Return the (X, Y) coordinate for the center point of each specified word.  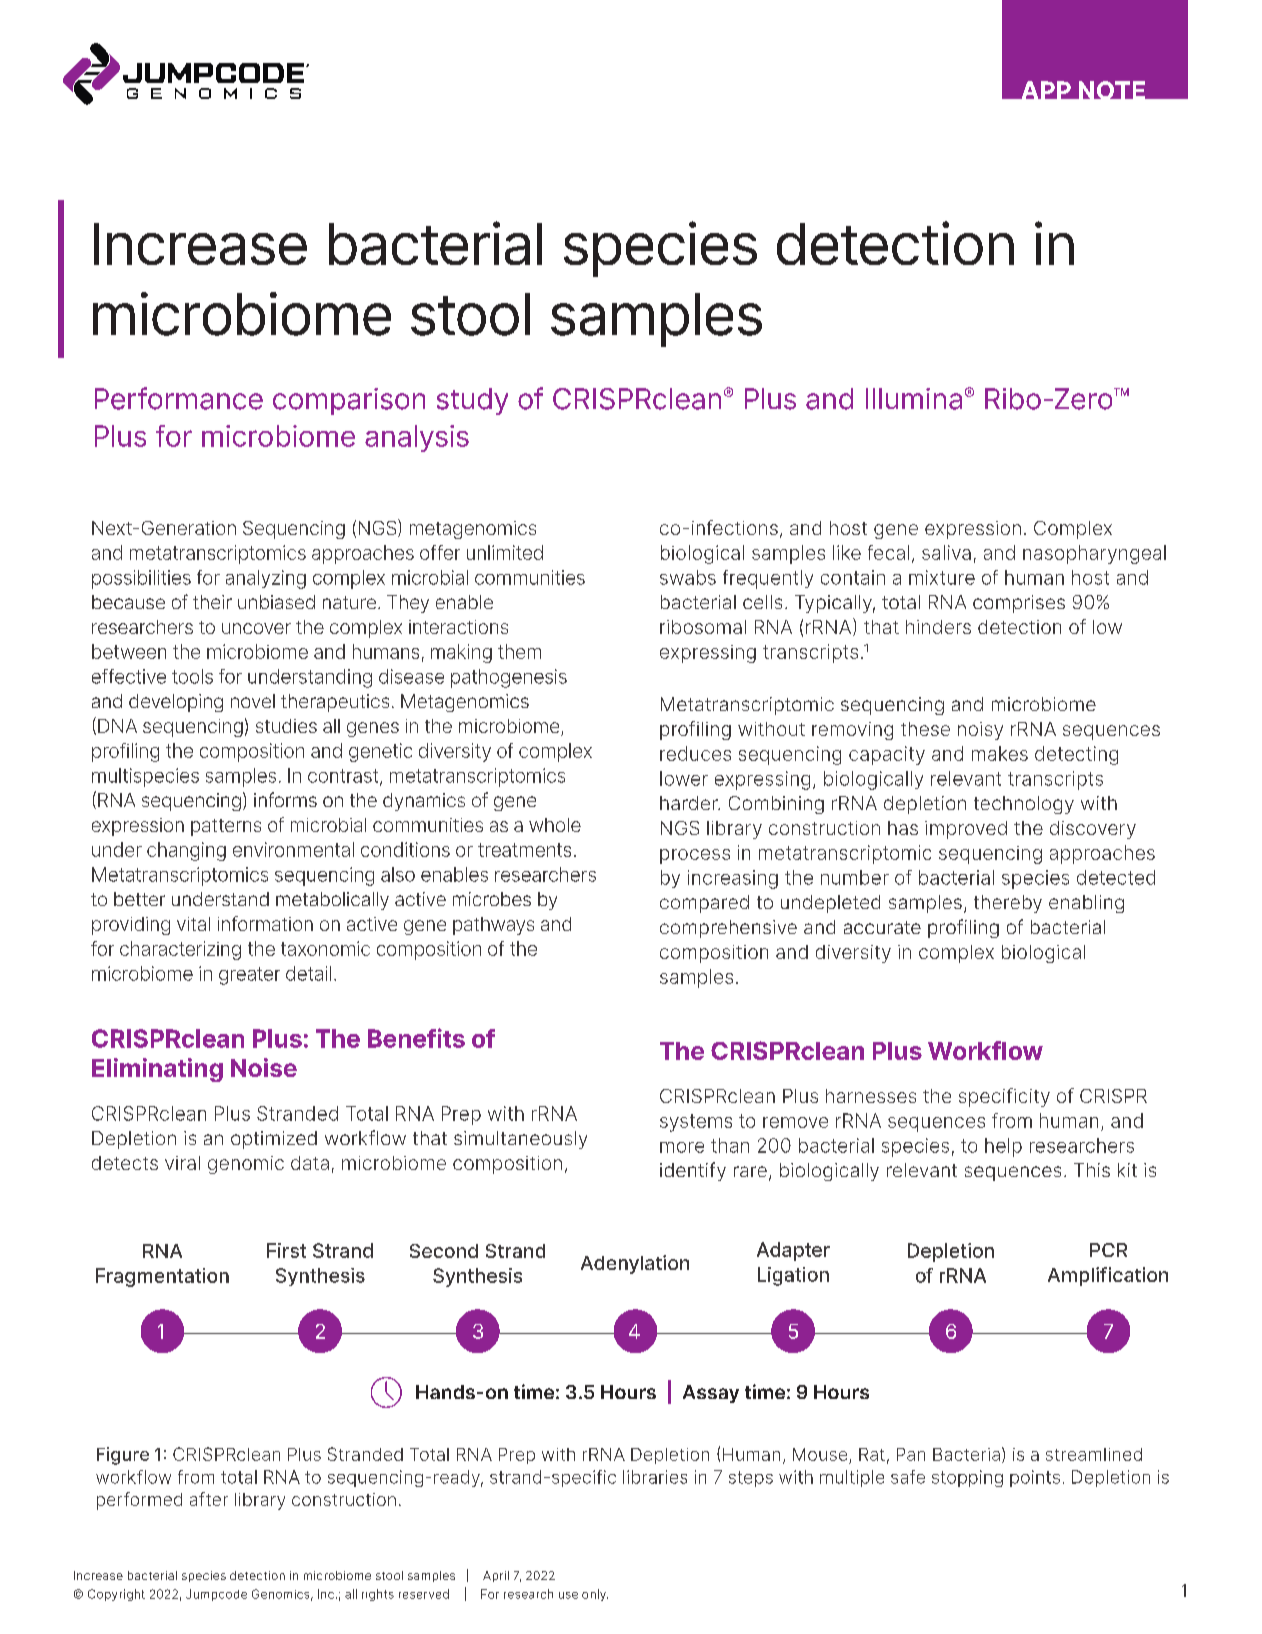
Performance (179, 398)
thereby (1008, 904)
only (595, 1595)
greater (249, 976)
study (472, 401)
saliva (946, 552)
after (209, 1499)
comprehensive (728, 929)
